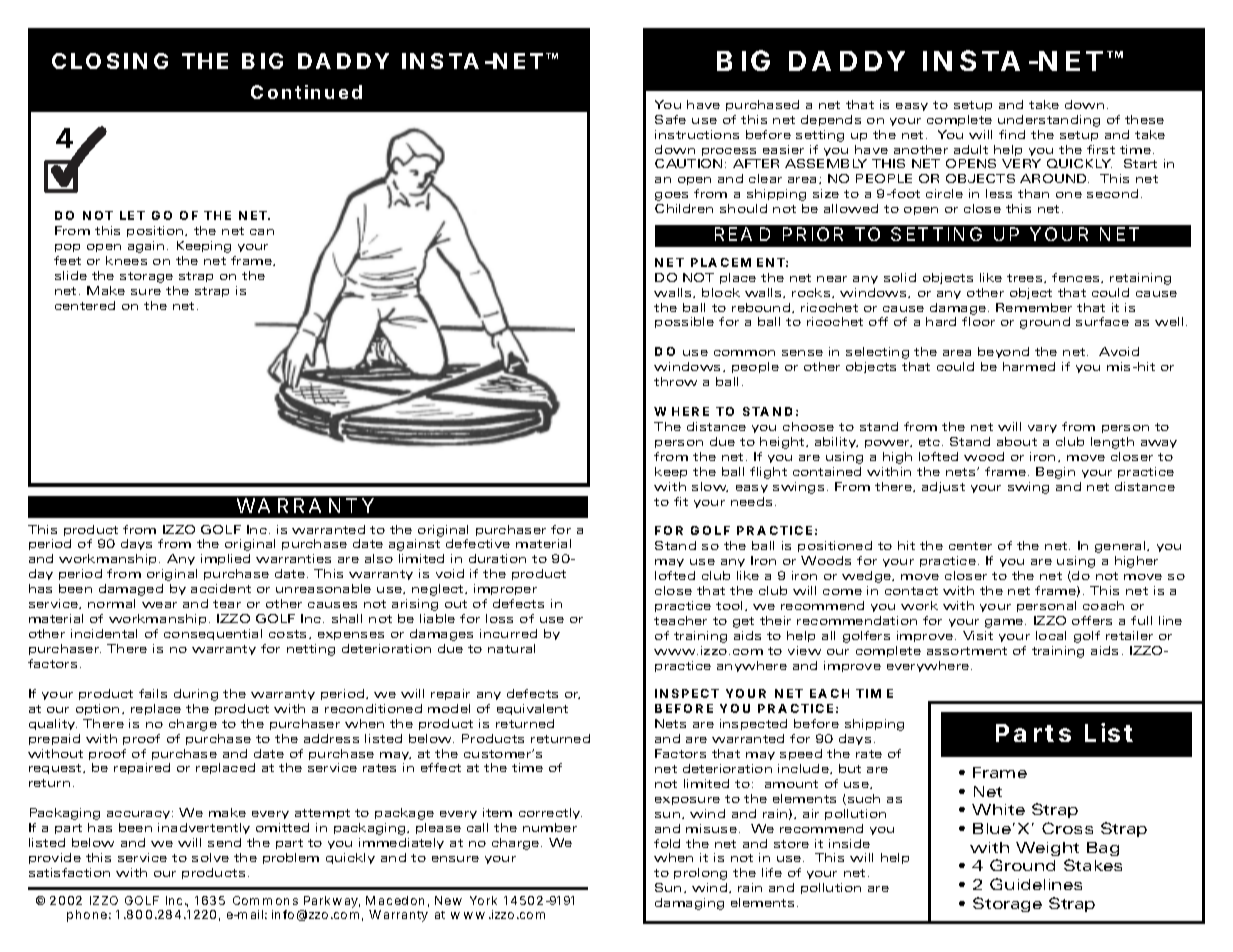 This screenshot has height=952, width=1233. I want to click on Safe, so click(670, 119).
